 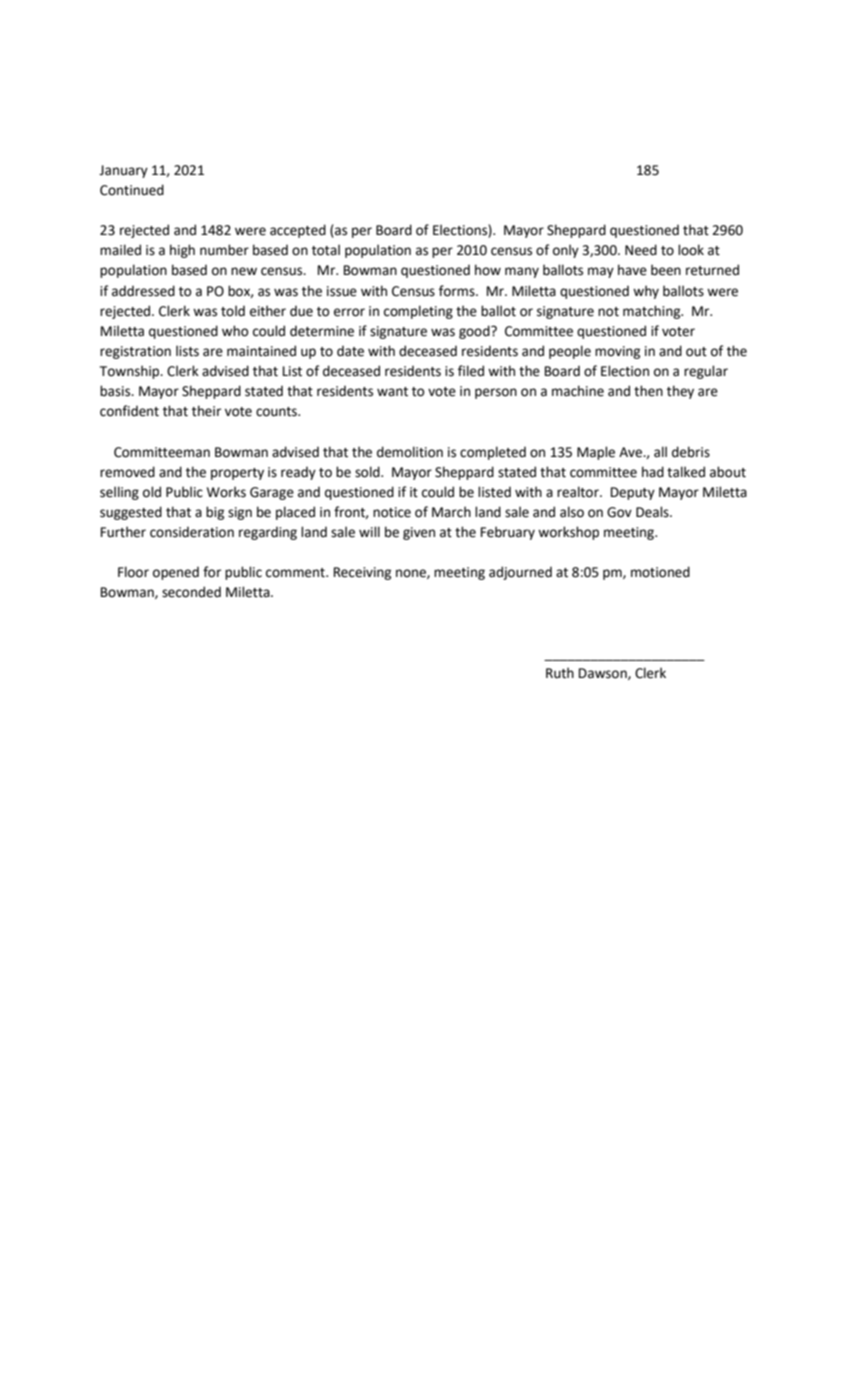 I want to click on Continued, so click(x=132, y=190).
